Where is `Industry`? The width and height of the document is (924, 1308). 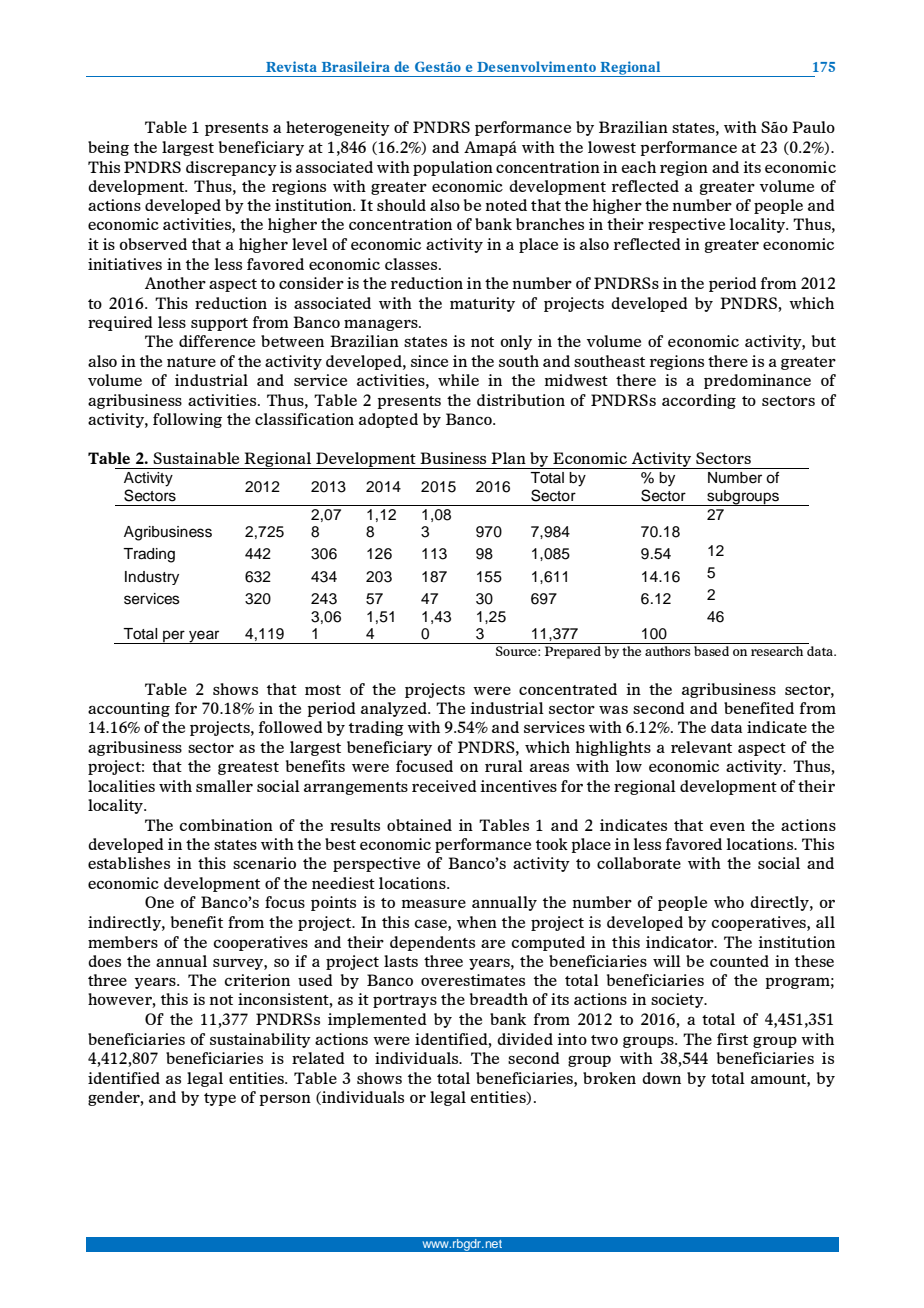
Industry is located at coordinates (152, 578).
